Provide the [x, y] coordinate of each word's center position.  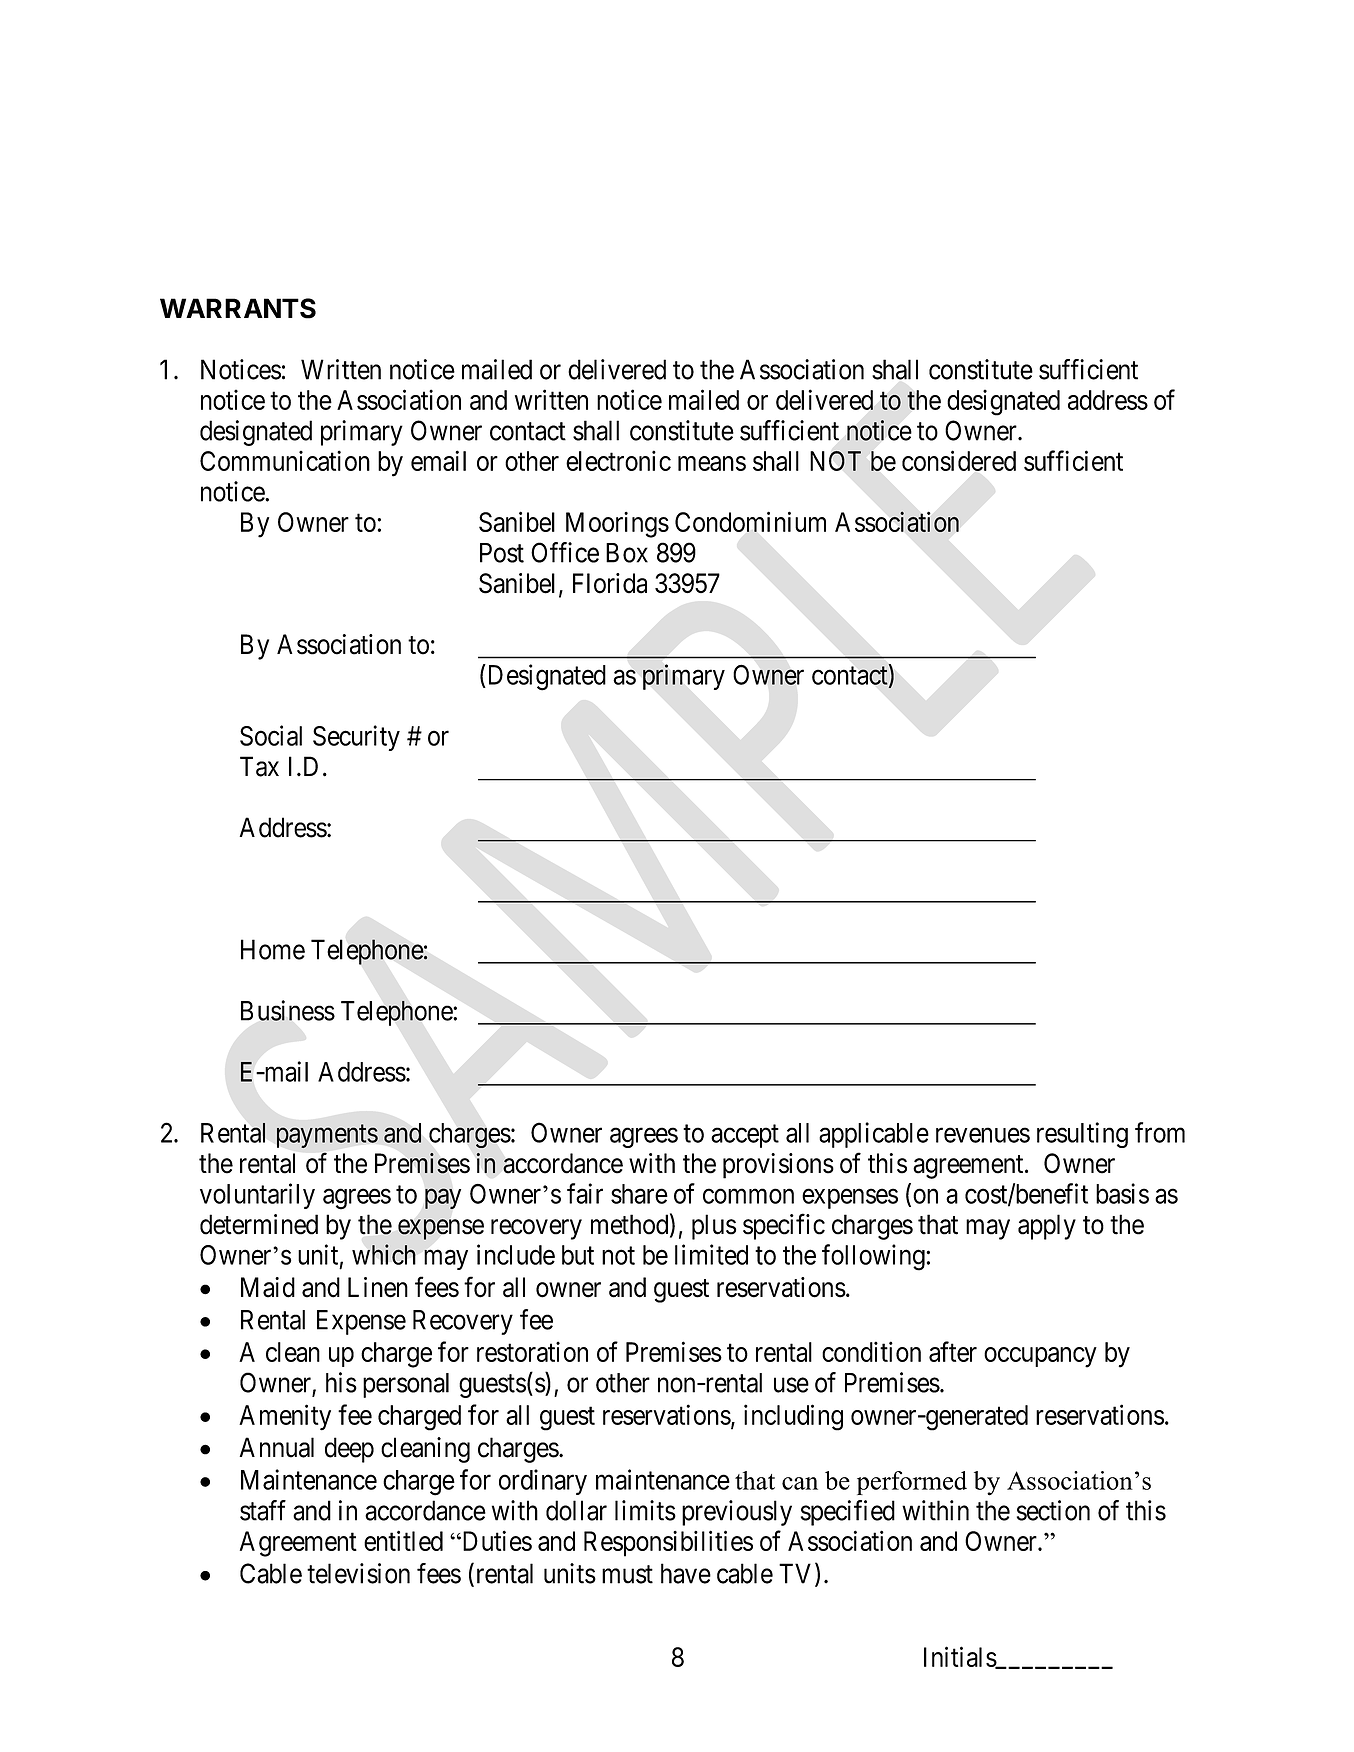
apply [1047, 1227]
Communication [285, 460]
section [1053, 1510]
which [384, 1254]
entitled [403, 1540]
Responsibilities [668, 1543]
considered [959, 460]
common [748, 1196]
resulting [1082, 1135]
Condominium [750, 521]
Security [356, 738]
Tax [259, 766]
